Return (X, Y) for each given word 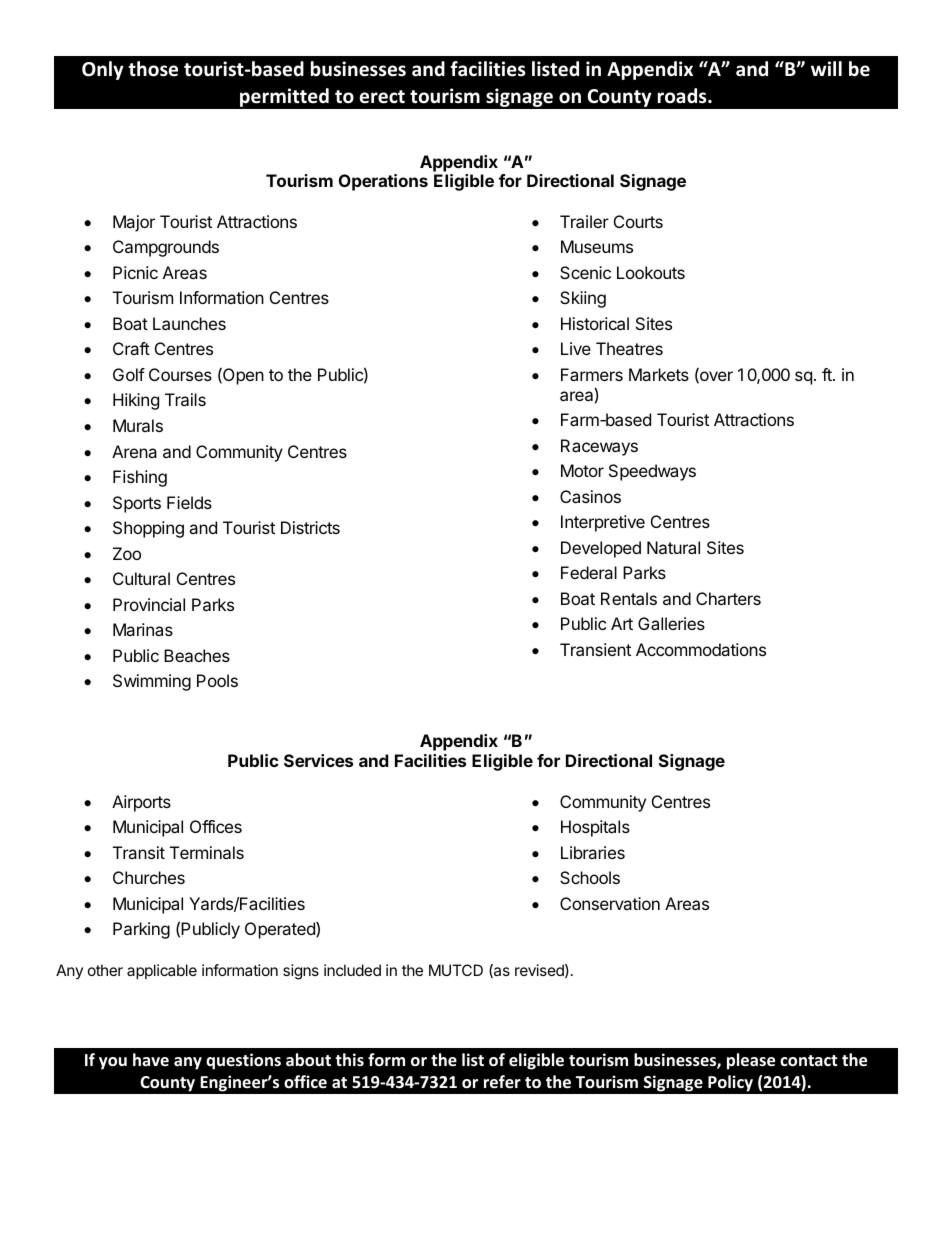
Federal (589, 572)
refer (502, 1082)
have (151, 1059)
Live (576, 348)
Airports (141, 803)
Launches (189, 323)
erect (382, 97)
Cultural (141, 578)
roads (683, 96)
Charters (728, 598)
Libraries (593, 852)
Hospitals (595, 828)
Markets (659, 374)
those (153, 69)
